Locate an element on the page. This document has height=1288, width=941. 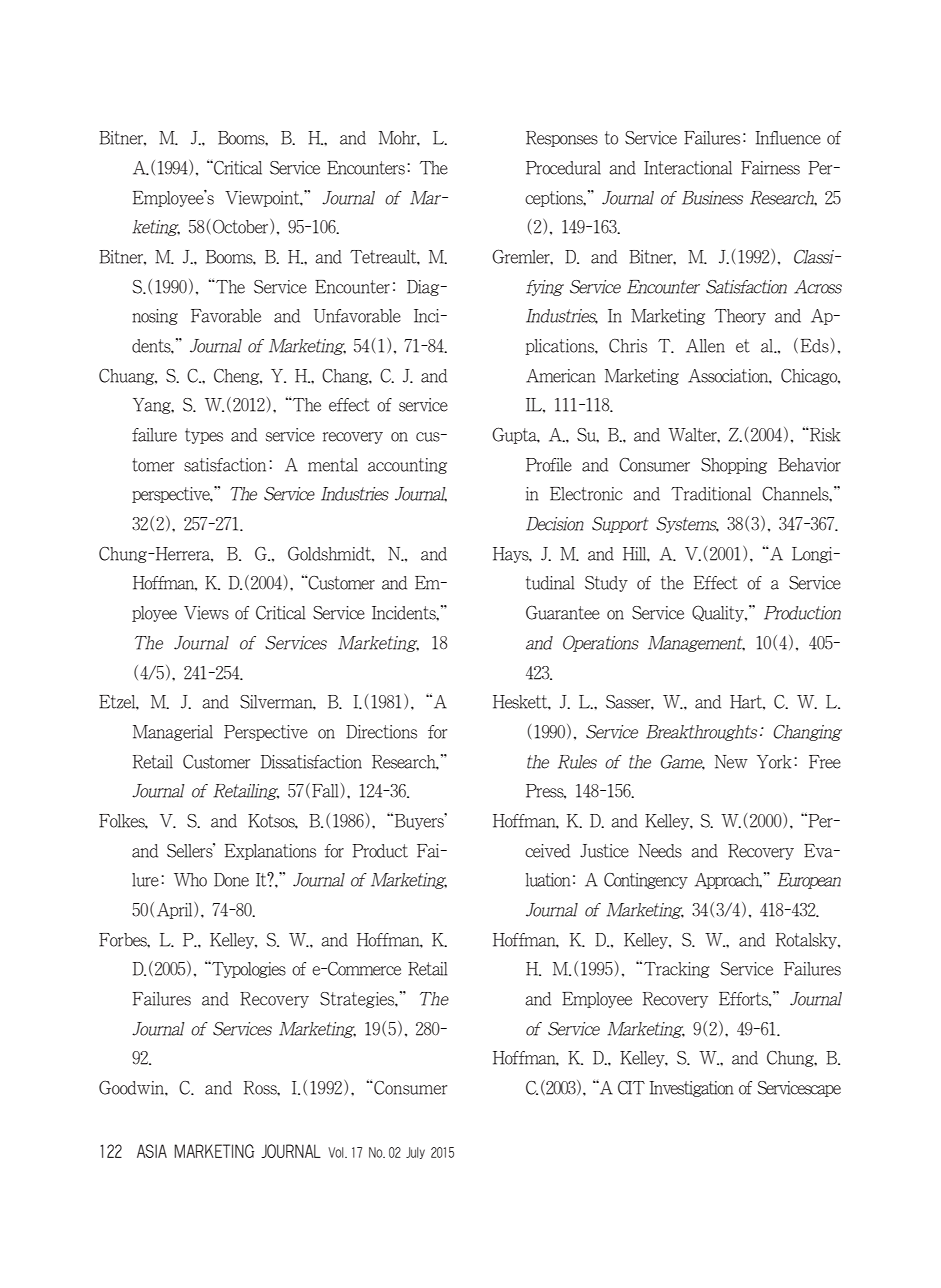
Chicago is located at coordinates (810, 377).
